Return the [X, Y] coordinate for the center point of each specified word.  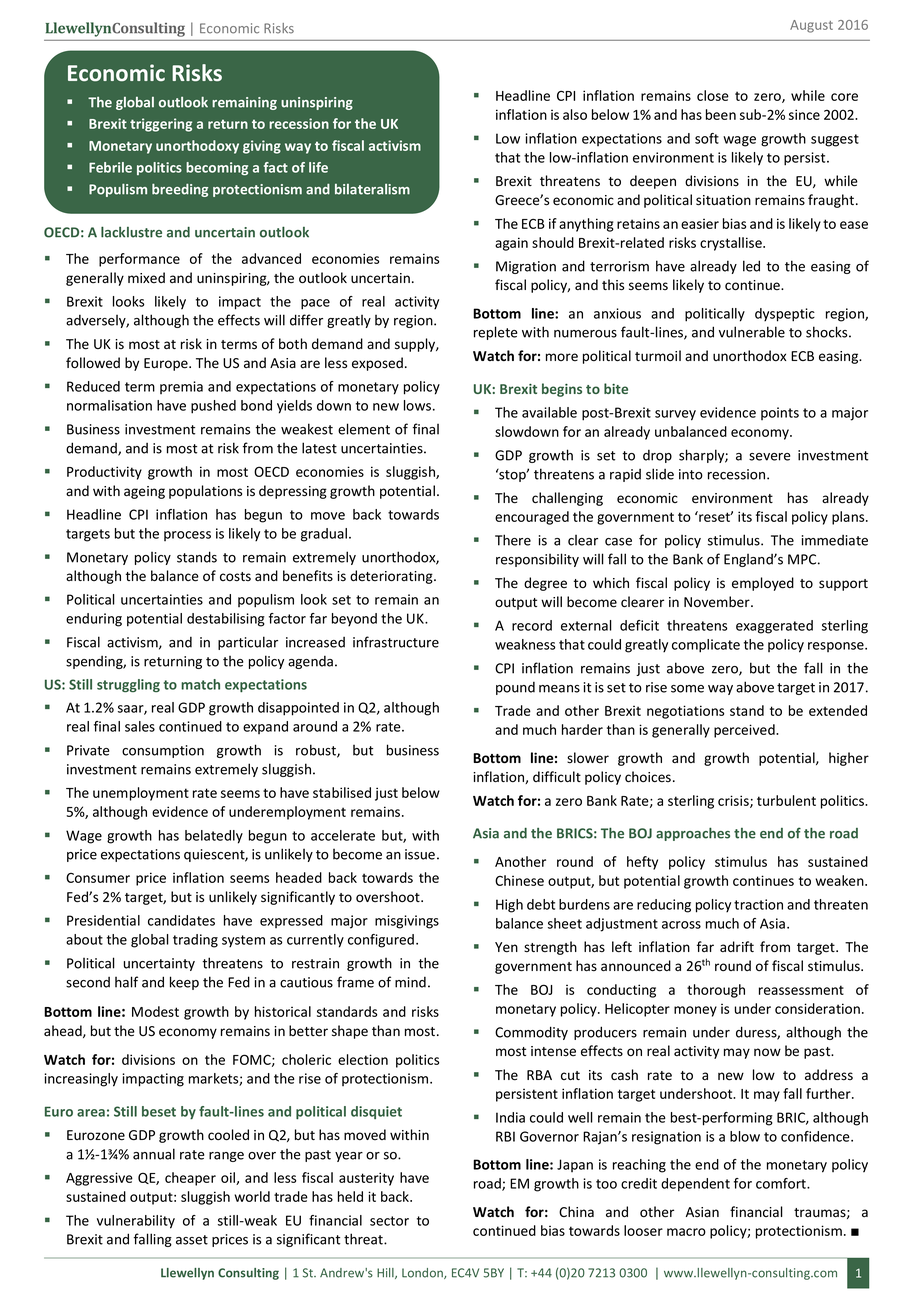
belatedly [214, 837]
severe [770, 457]
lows [419, 405]
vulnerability [136, 1222]
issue [420, 854]
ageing [144, 492]
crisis [734, 801]
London [423, 1273]
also [575, 114]
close [713, 95]
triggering [161, 125]
